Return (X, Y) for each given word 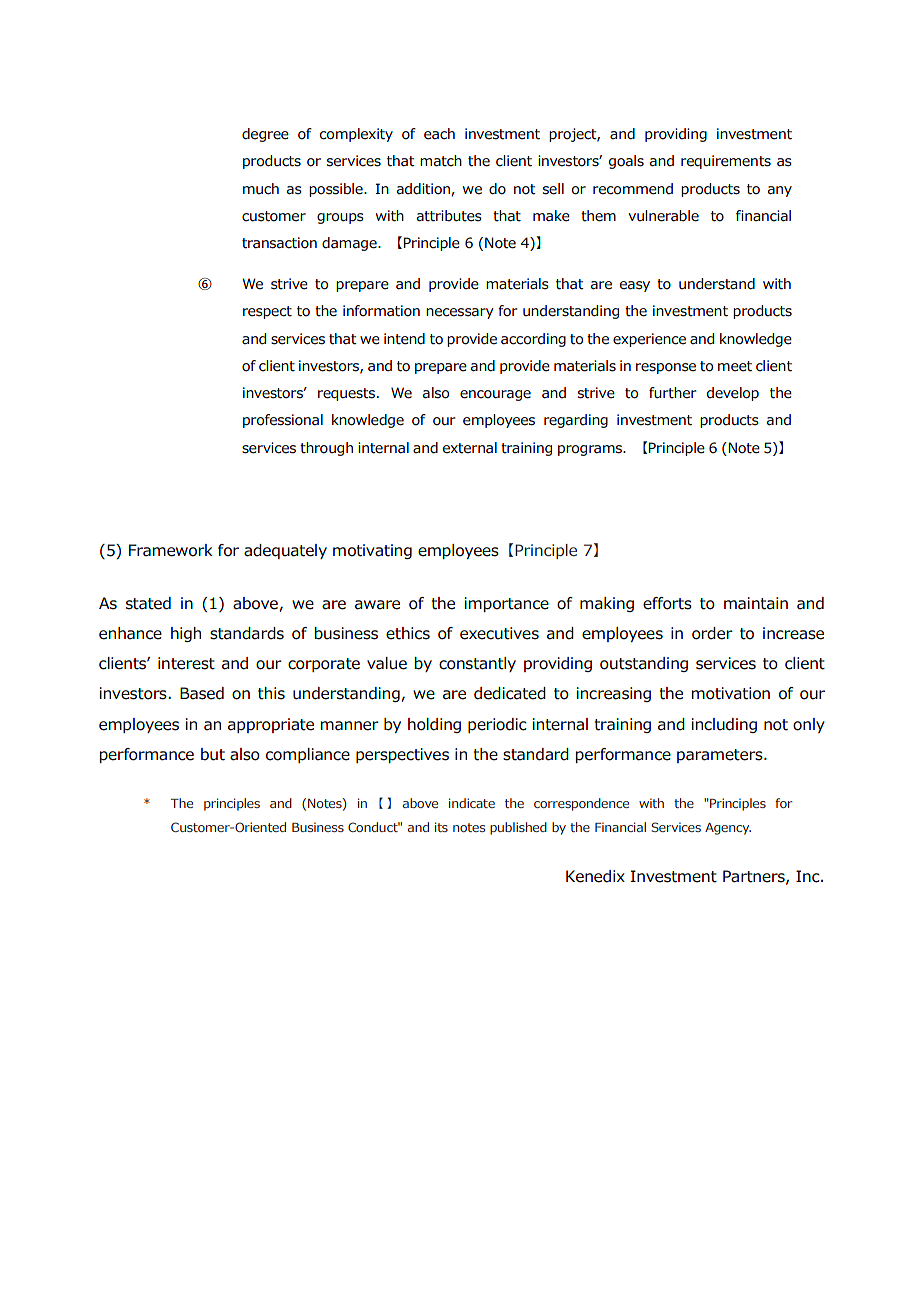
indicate (472, 803)
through (326, 449)
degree (265, 135)
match (441, 161)
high (186, 634)
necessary (460, 313)
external (470, 448)
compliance (308, 755)
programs (591, 450)
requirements (726, 162)
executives (499, 633)
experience (649, 340)
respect (267, 312)
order (712, 633)
